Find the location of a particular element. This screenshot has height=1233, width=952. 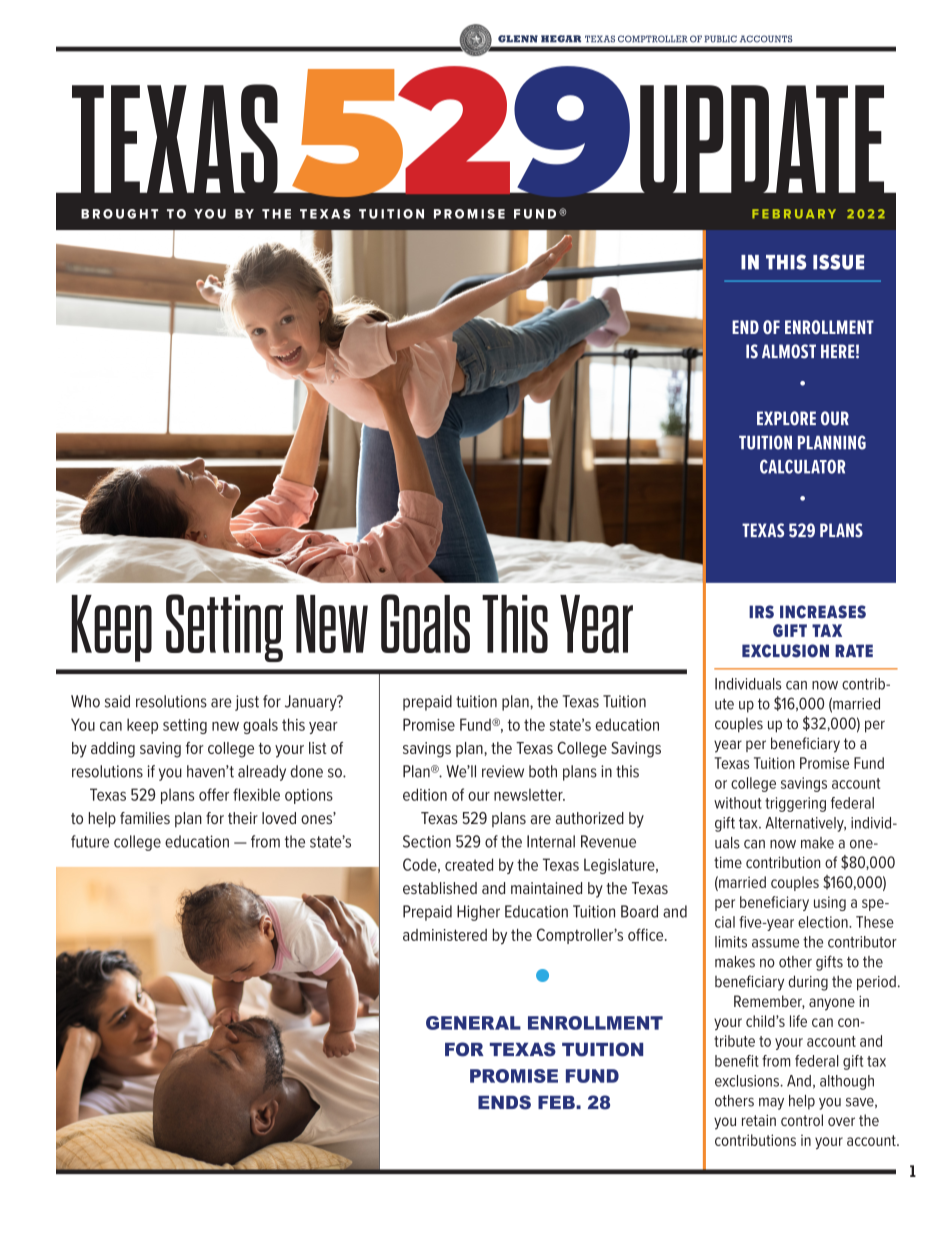

may is located at coordinates (771, 1104).
